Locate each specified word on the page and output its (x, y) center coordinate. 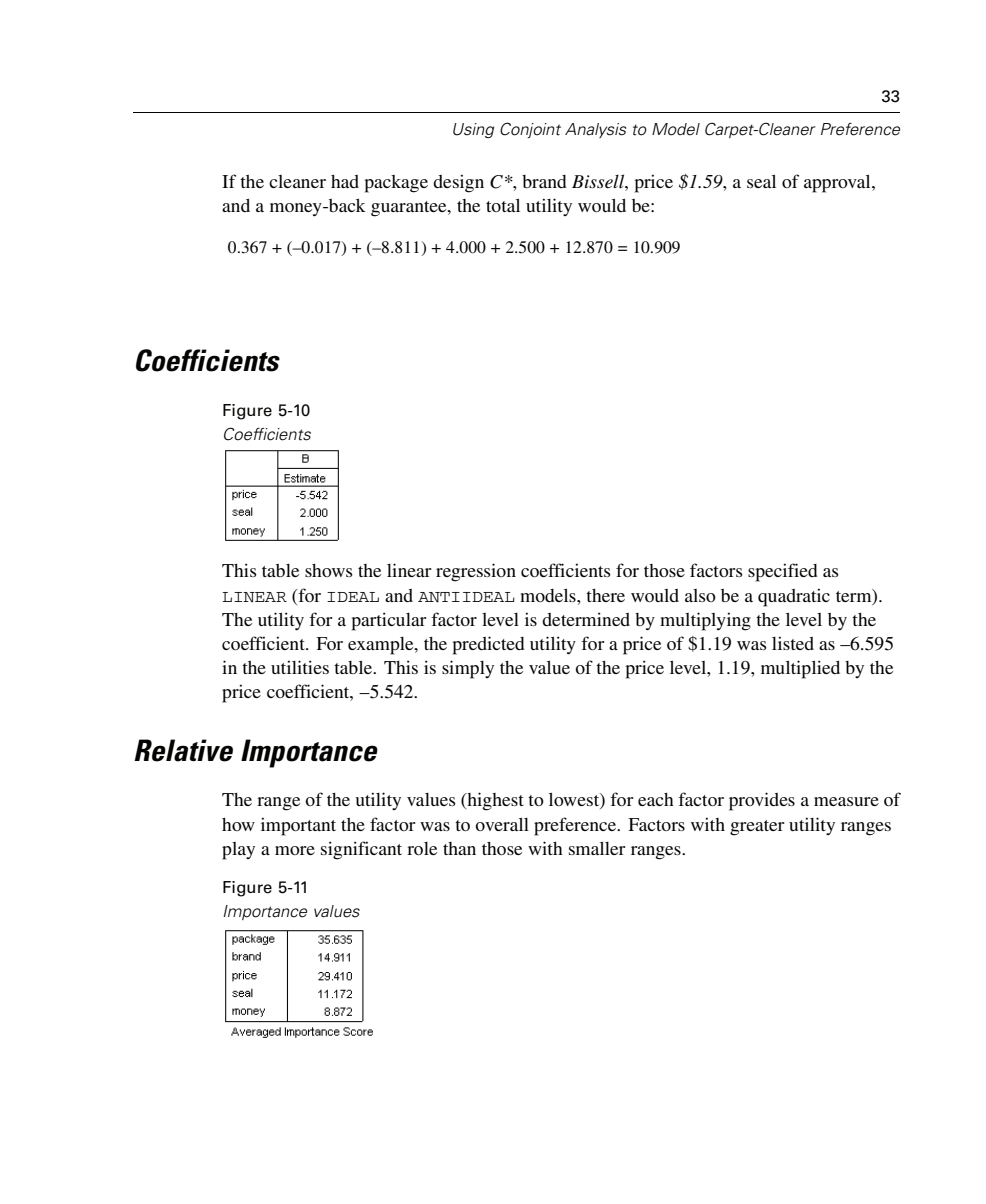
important (298, 826)
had (345, 181)
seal (761, 181)
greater (757, 828)
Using (473, 130)
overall (502, 824)
